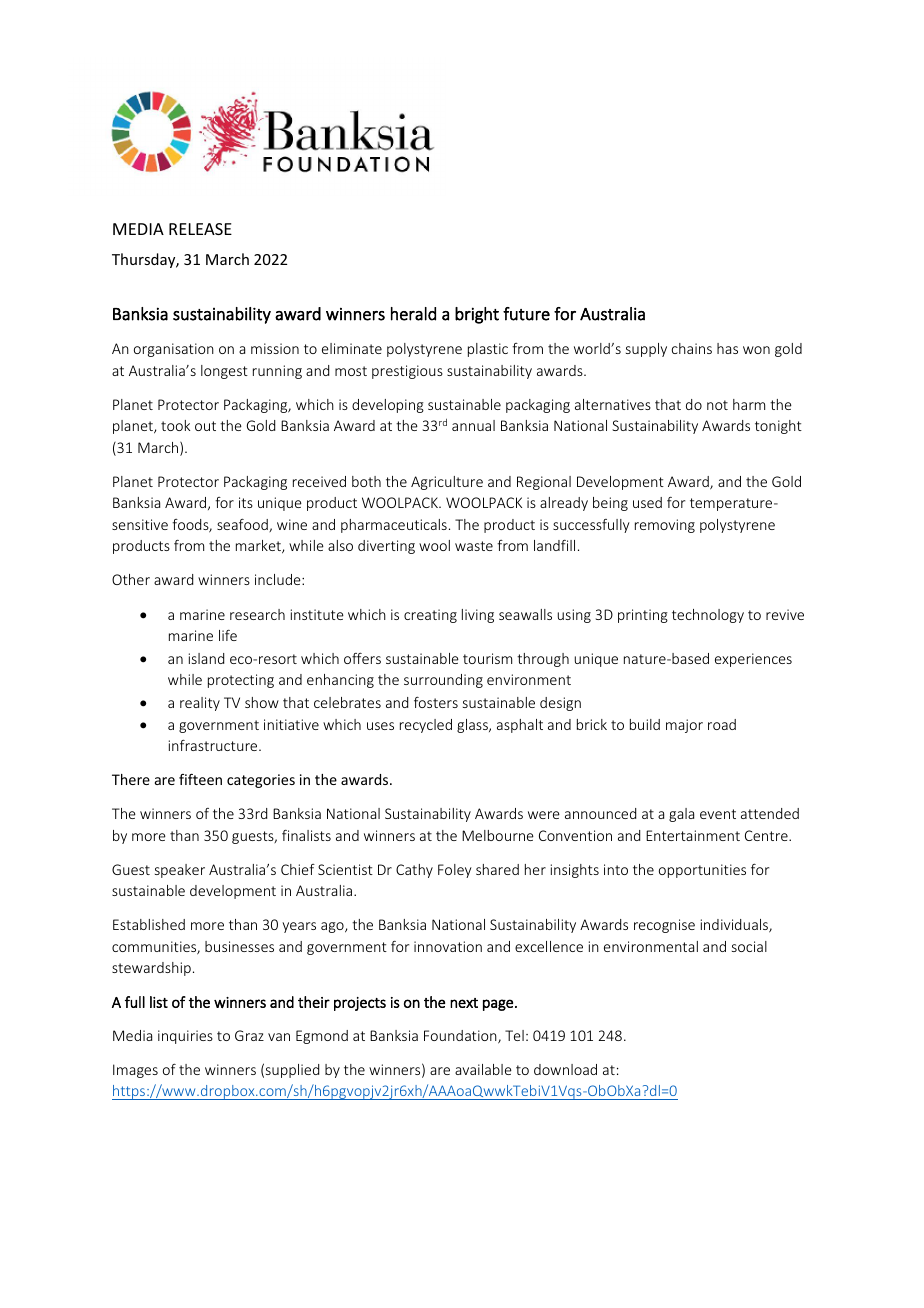 The image size is (924, 1308). I want to click on experiences, so click(753, 660).
